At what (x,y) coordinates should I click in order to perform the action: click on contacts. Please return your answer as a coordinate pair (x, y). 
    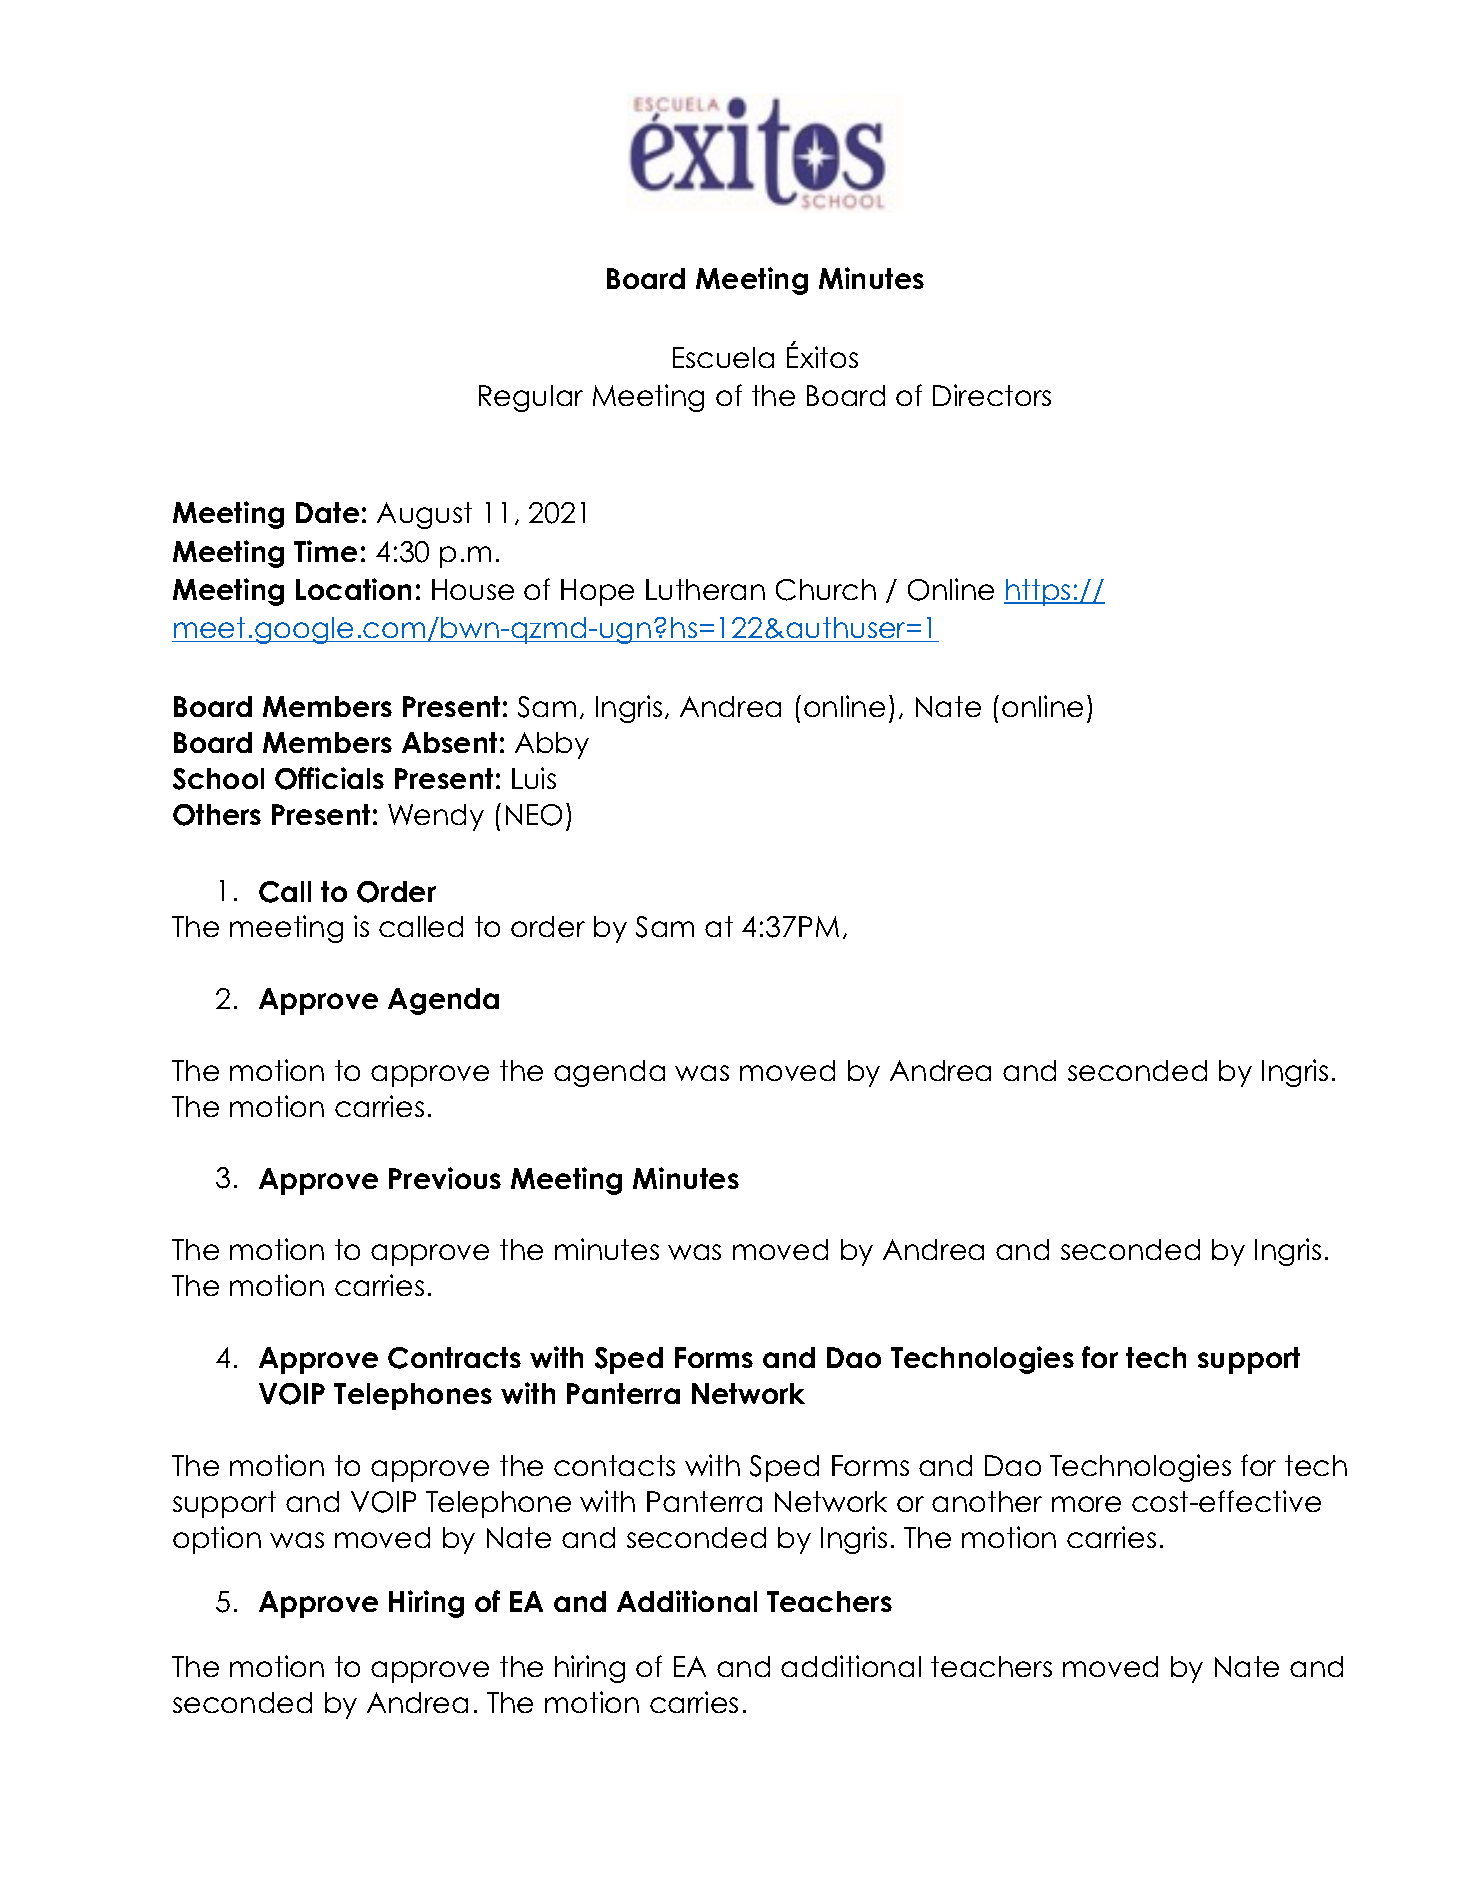
    Looking at the image, I should click on (614, 1465).
